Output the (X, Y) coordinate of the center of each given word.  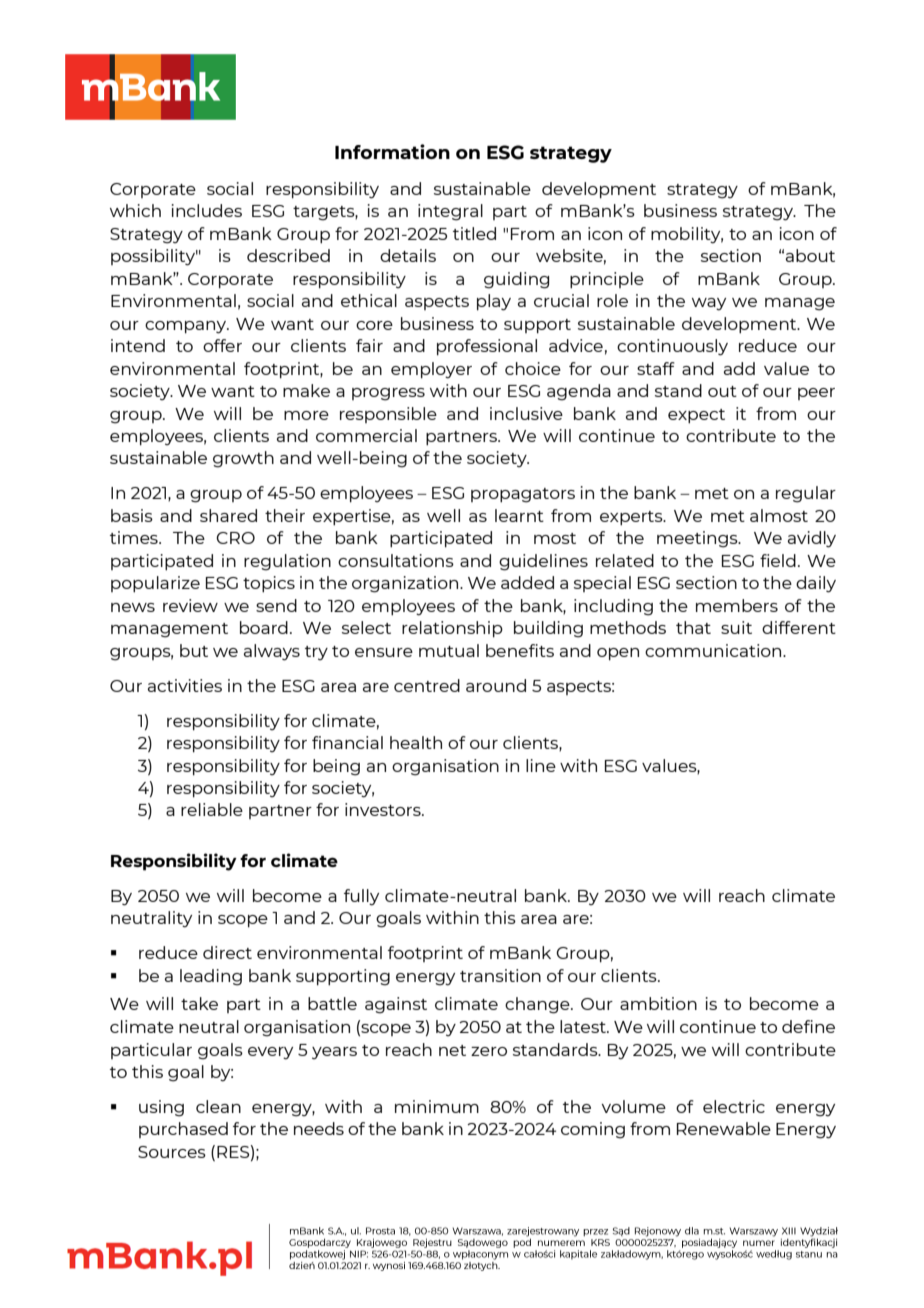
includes (207, 210)
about (810, 255)
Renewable (724, 1128)
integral (450, 212)
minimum (437, 1106)
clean (218, 1106)
